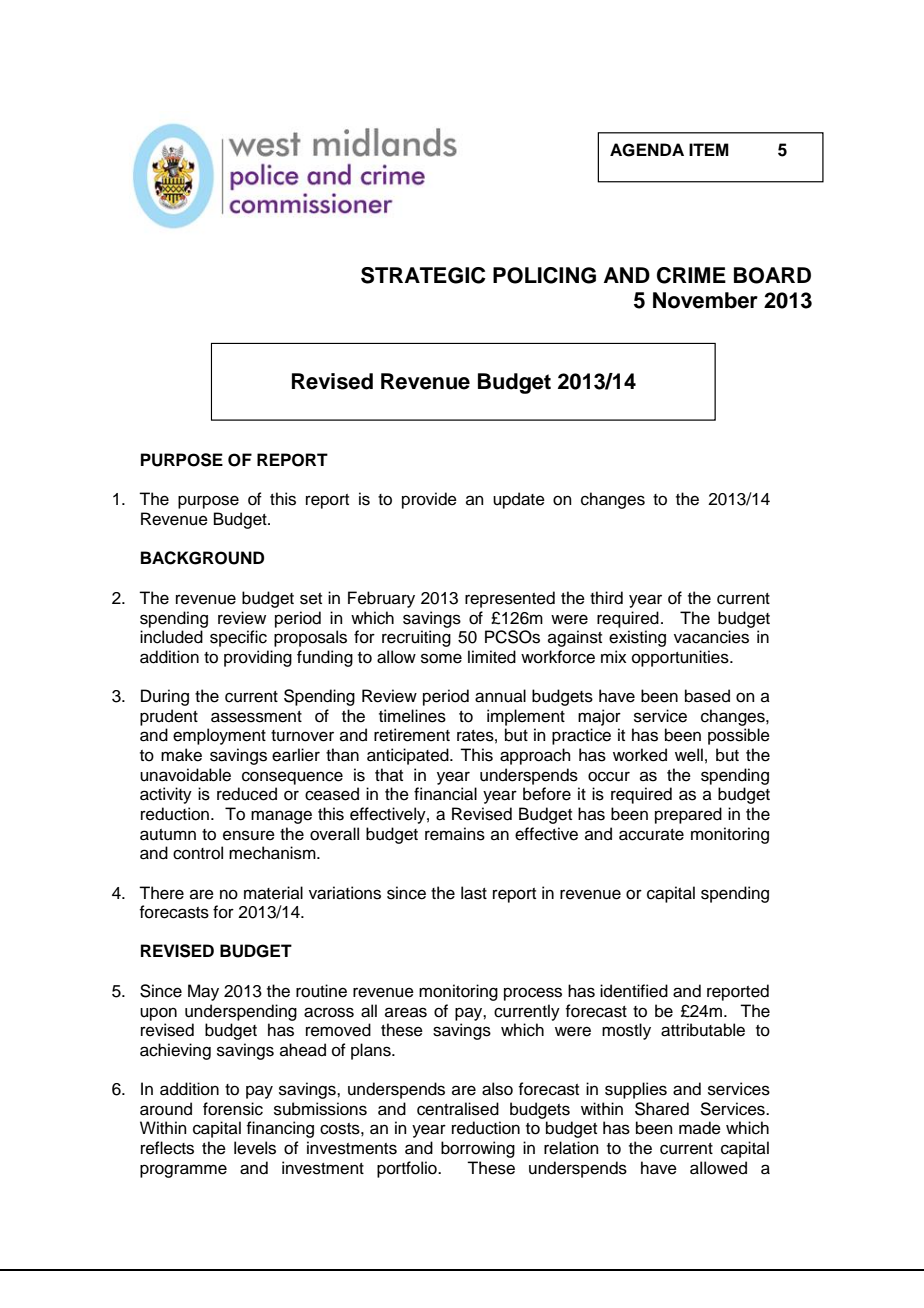 The height and width of the screenshot is (1308, 924). What do you see at coordinates (709, 149) in the screenshot?
I see `ITEM` at bounding box center [709, 149].
